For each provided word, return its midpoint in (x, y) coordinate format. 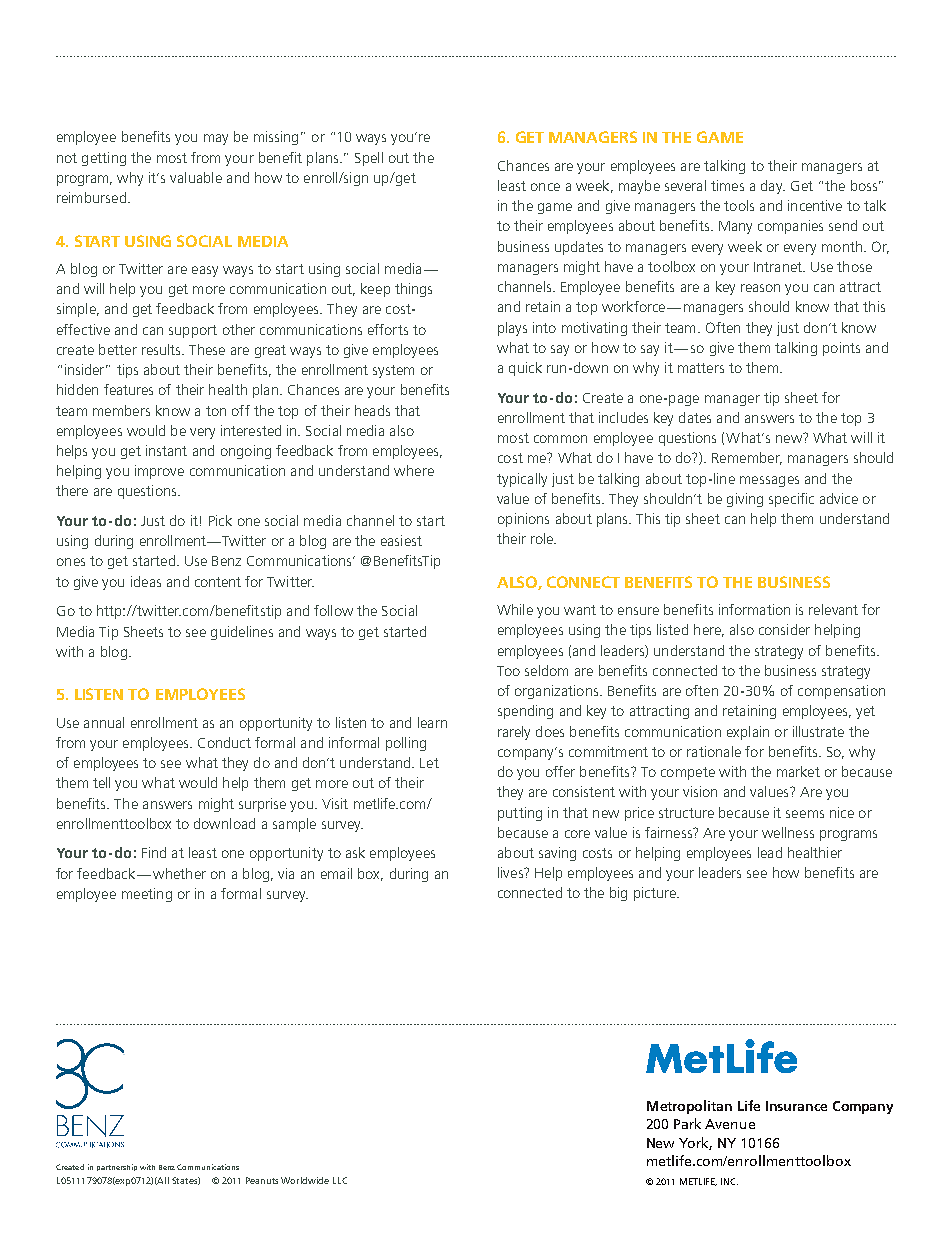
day (773, 187)
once (545, 187)
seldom (546, 670)
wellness (788, 832)
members (121, 410)
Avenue (730, 1124)
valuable (196, 177)
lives (511, 872)
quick (525, 369)
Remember (747, 458)
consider (784, 629)
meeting (147, 895)
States (186, 1181)
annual (104, 722)
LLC (340, 1180)
